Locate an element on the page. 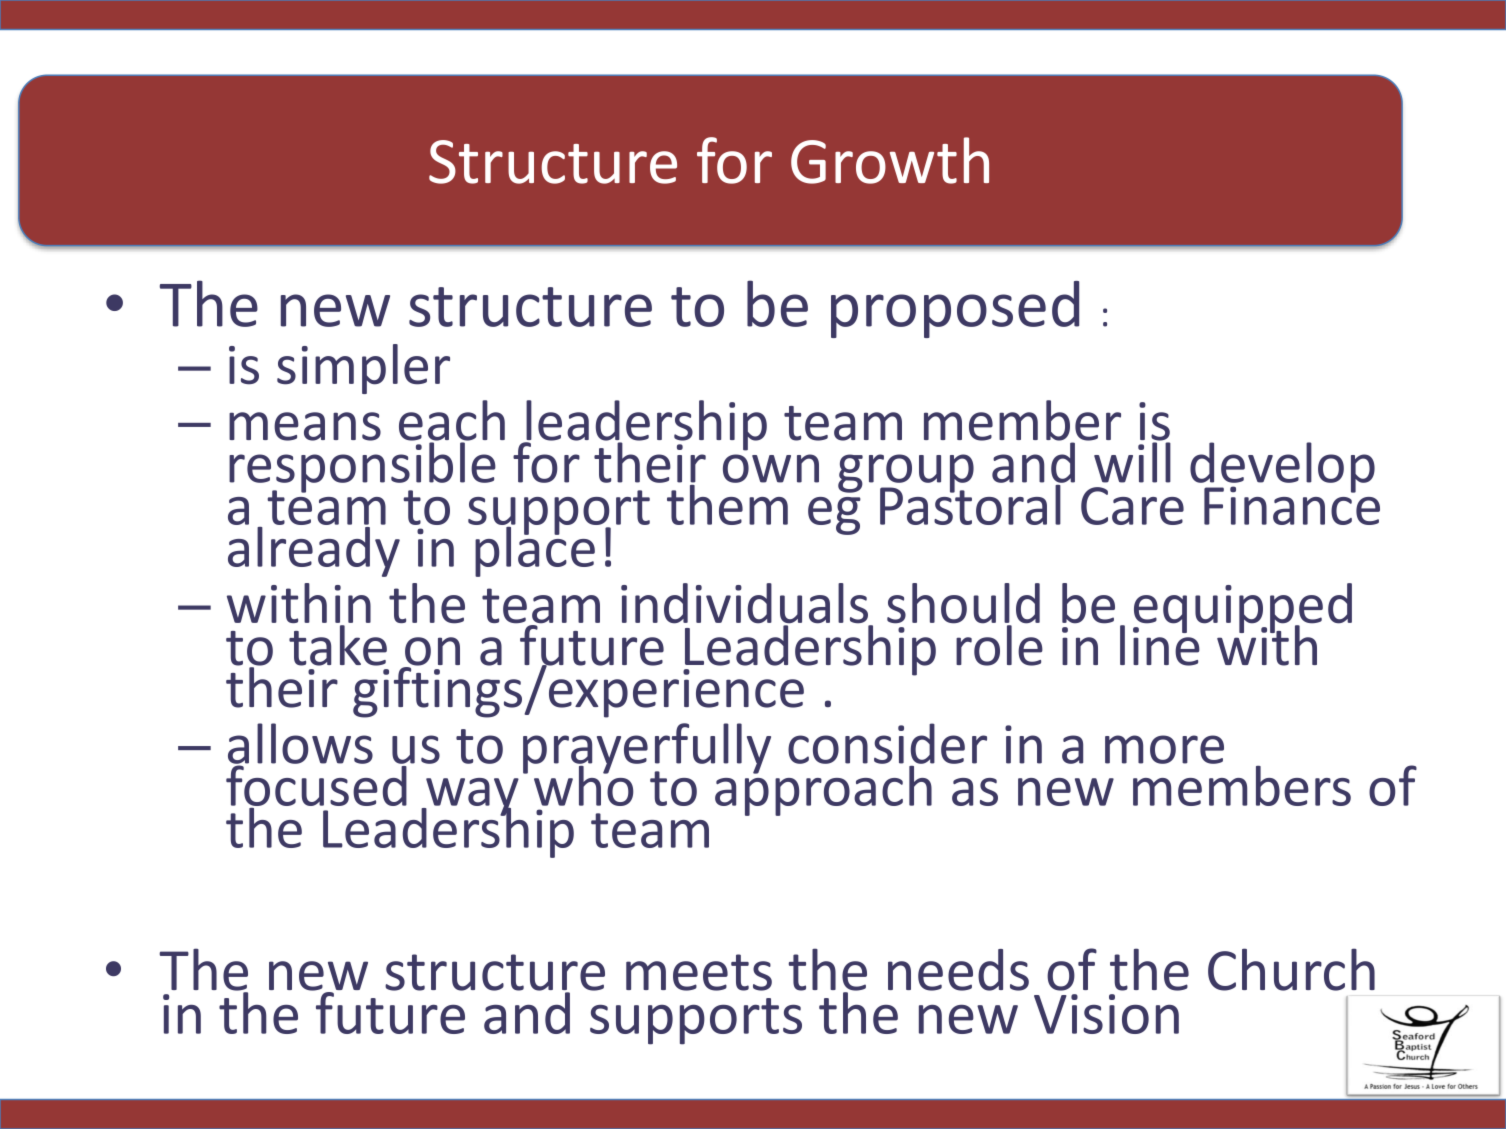 The image size is (1506, 1129). own is located at coordinates (771, 468).
